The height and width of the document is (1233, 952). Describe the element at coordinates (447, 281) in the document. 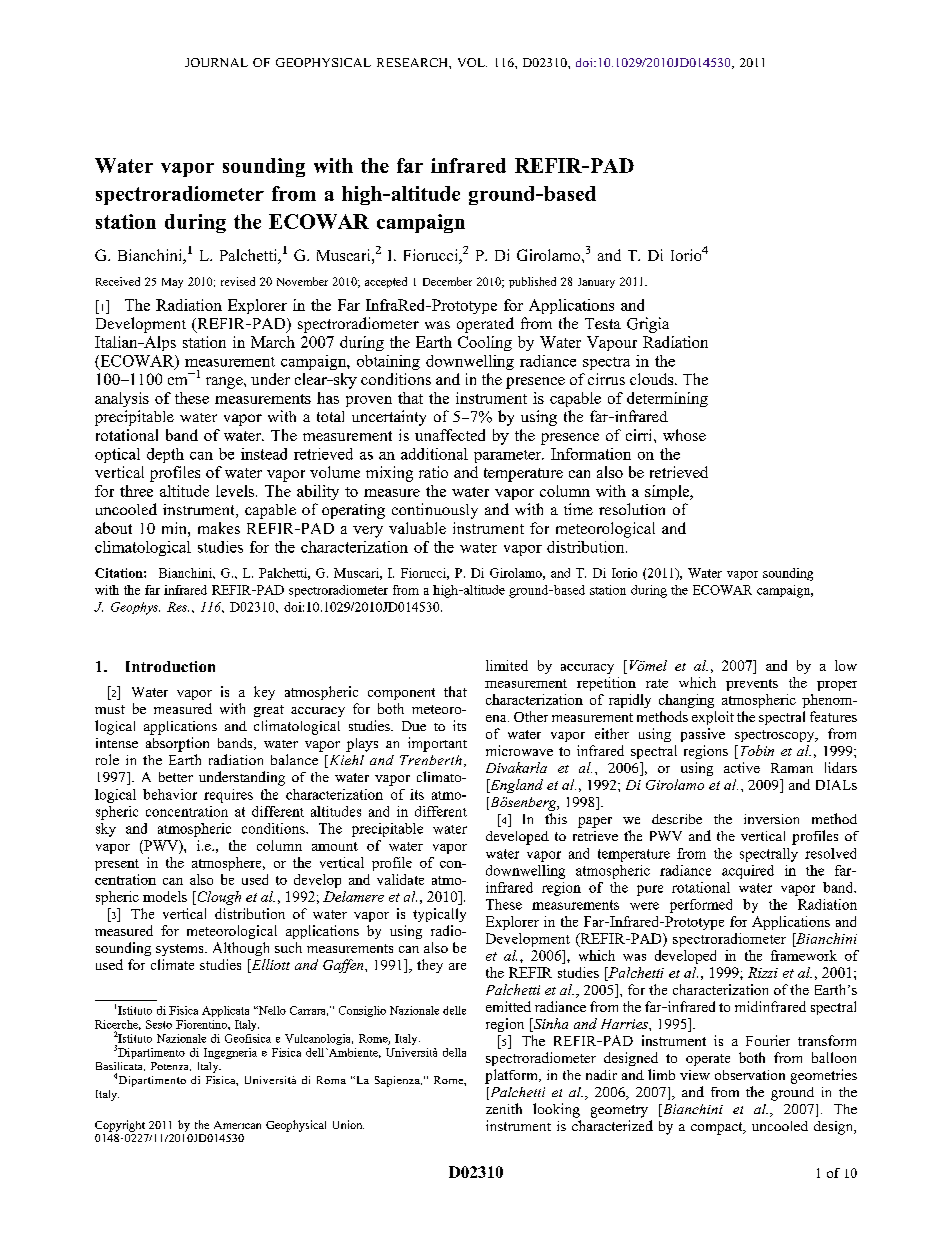

I see `December` at that location.
